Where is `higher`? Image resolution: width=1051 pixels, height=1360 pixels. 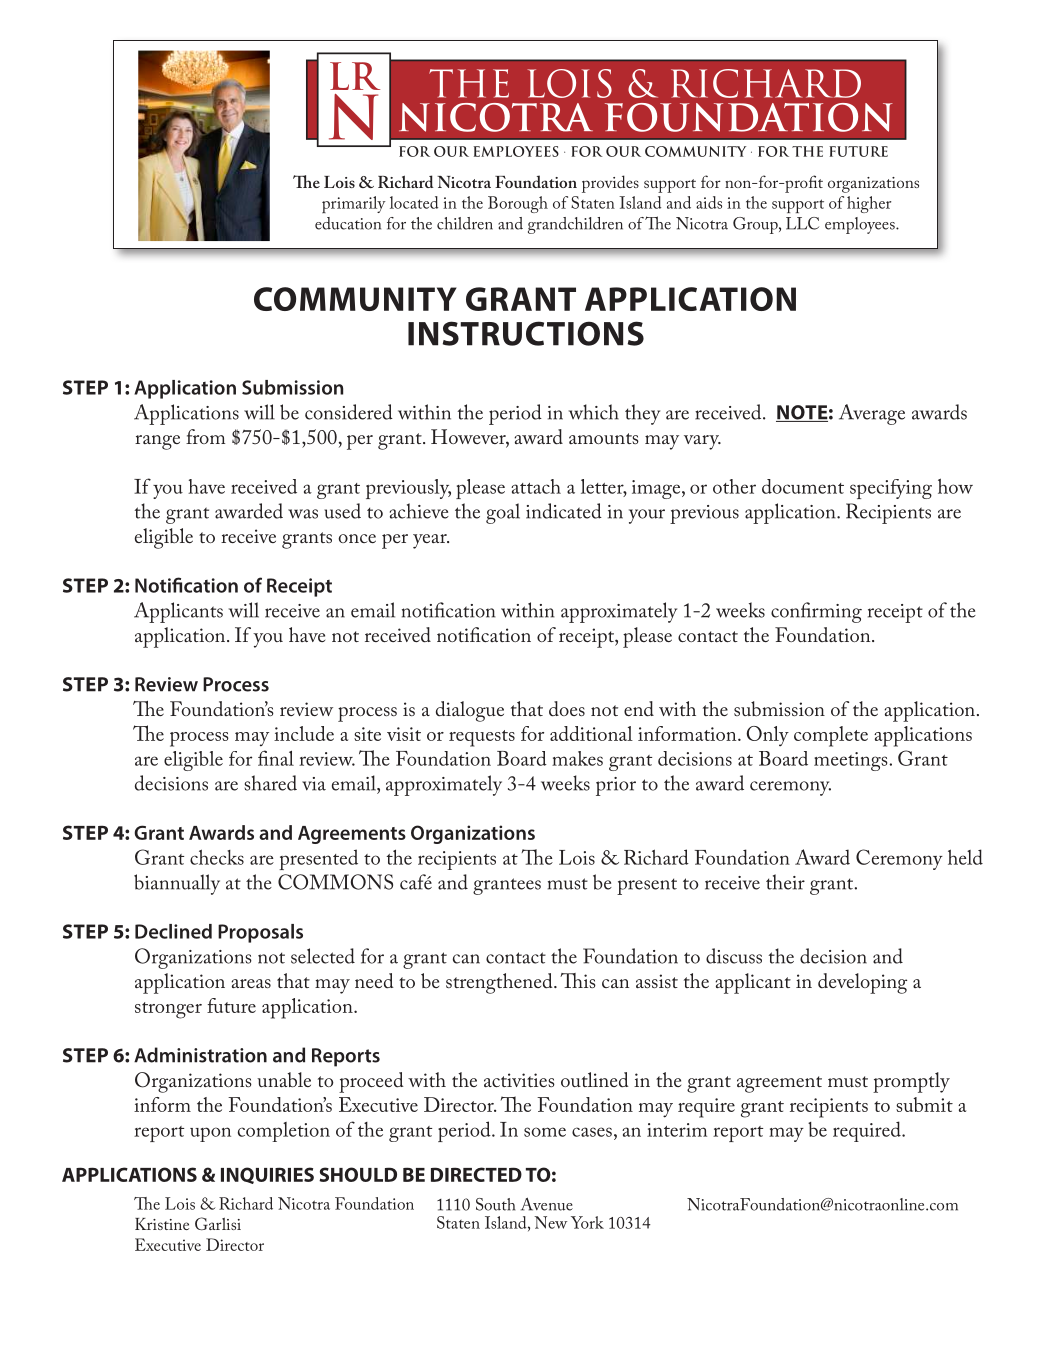
higher is located at coordinates (869, 204).
